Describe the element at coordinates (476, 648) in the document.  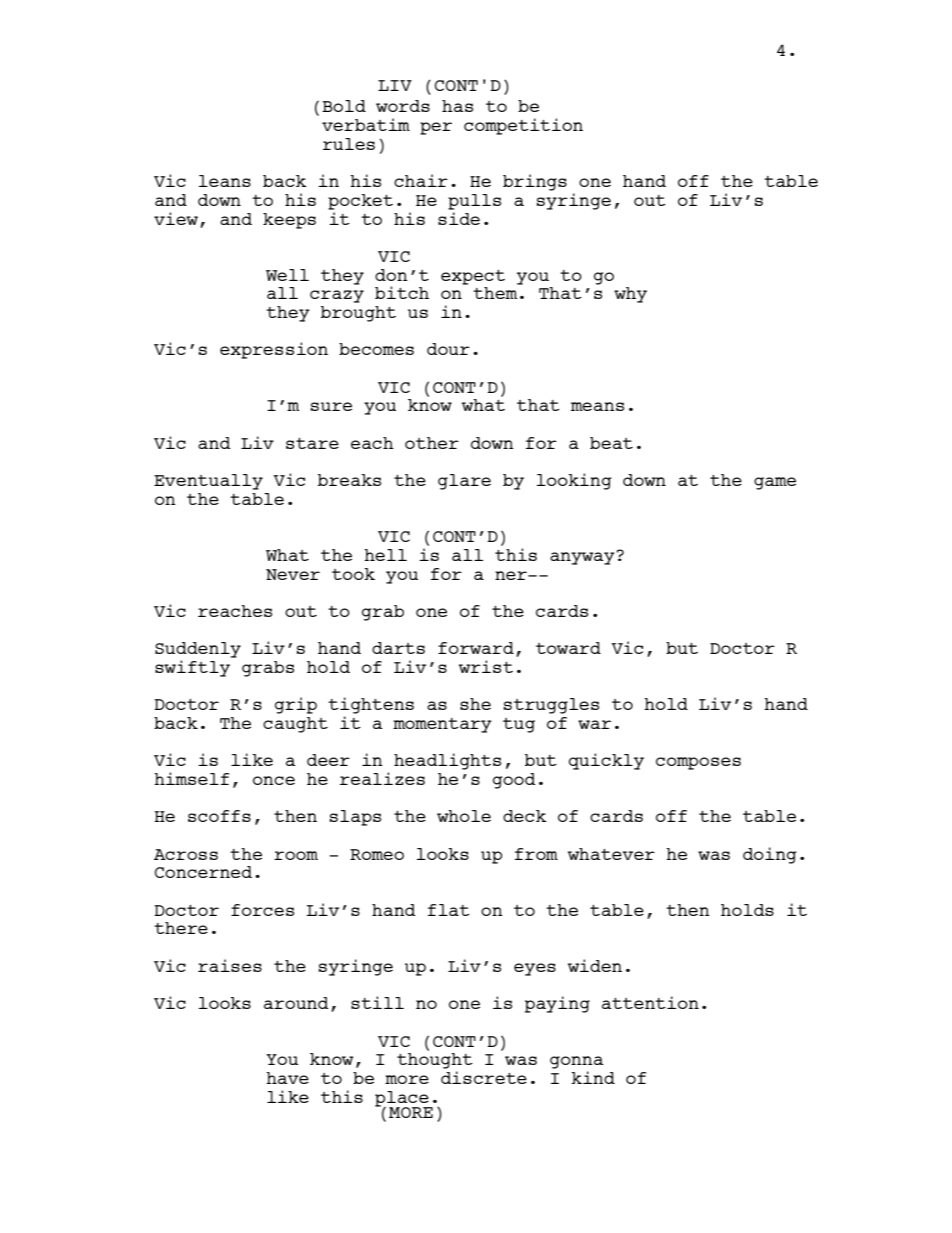
I see `forward` at that location.
